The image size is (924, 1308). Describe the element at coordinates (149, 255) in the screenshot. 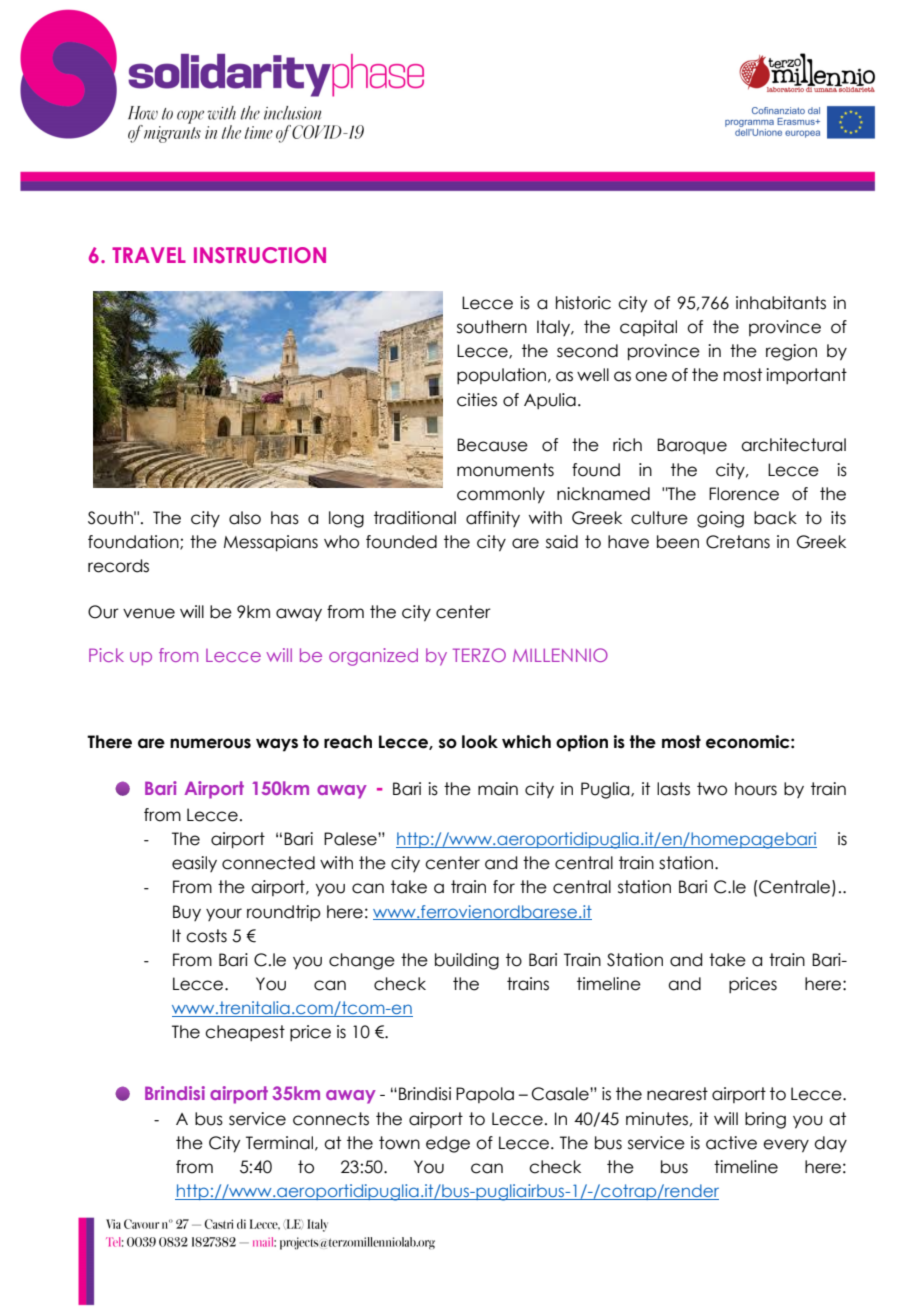

I see `TRAVEL` at that location.
